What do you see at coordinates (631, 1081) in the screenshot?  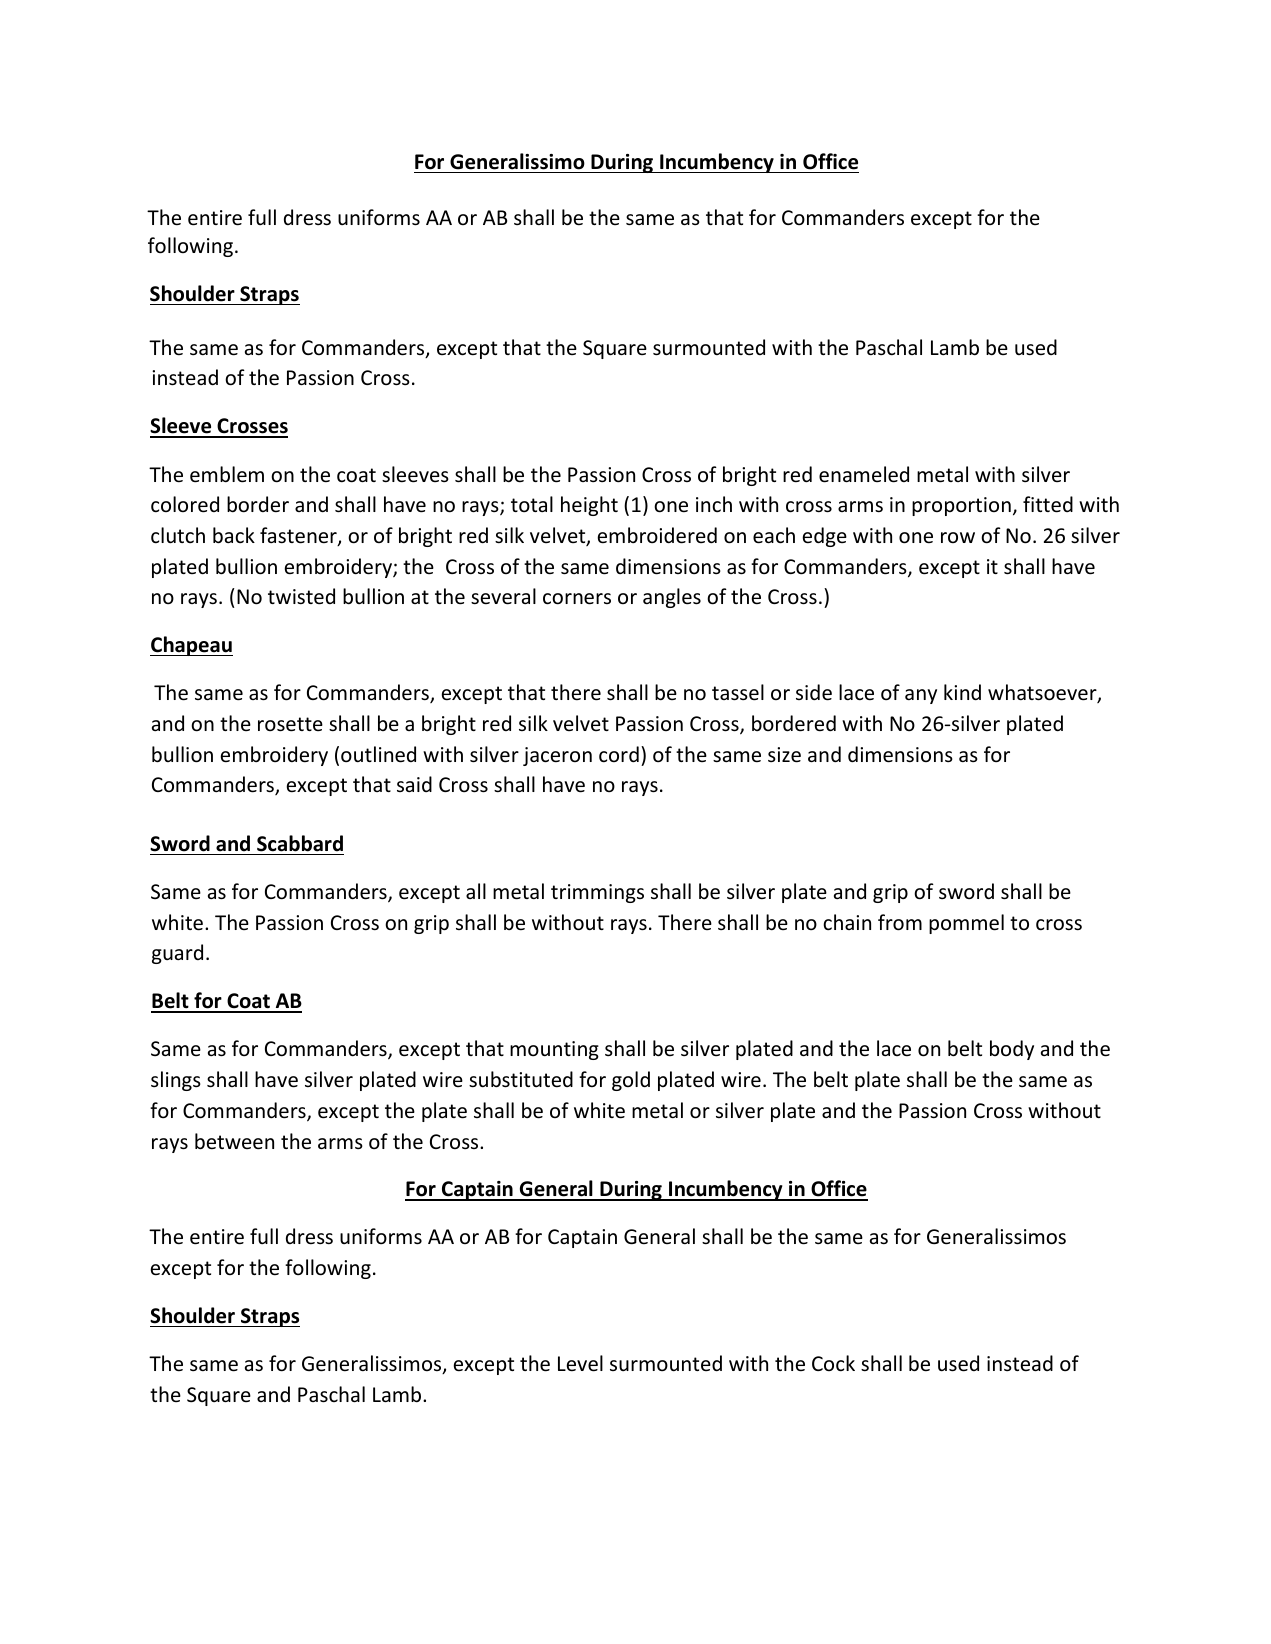 I see `gold` at bounding box center [631, 1081].
